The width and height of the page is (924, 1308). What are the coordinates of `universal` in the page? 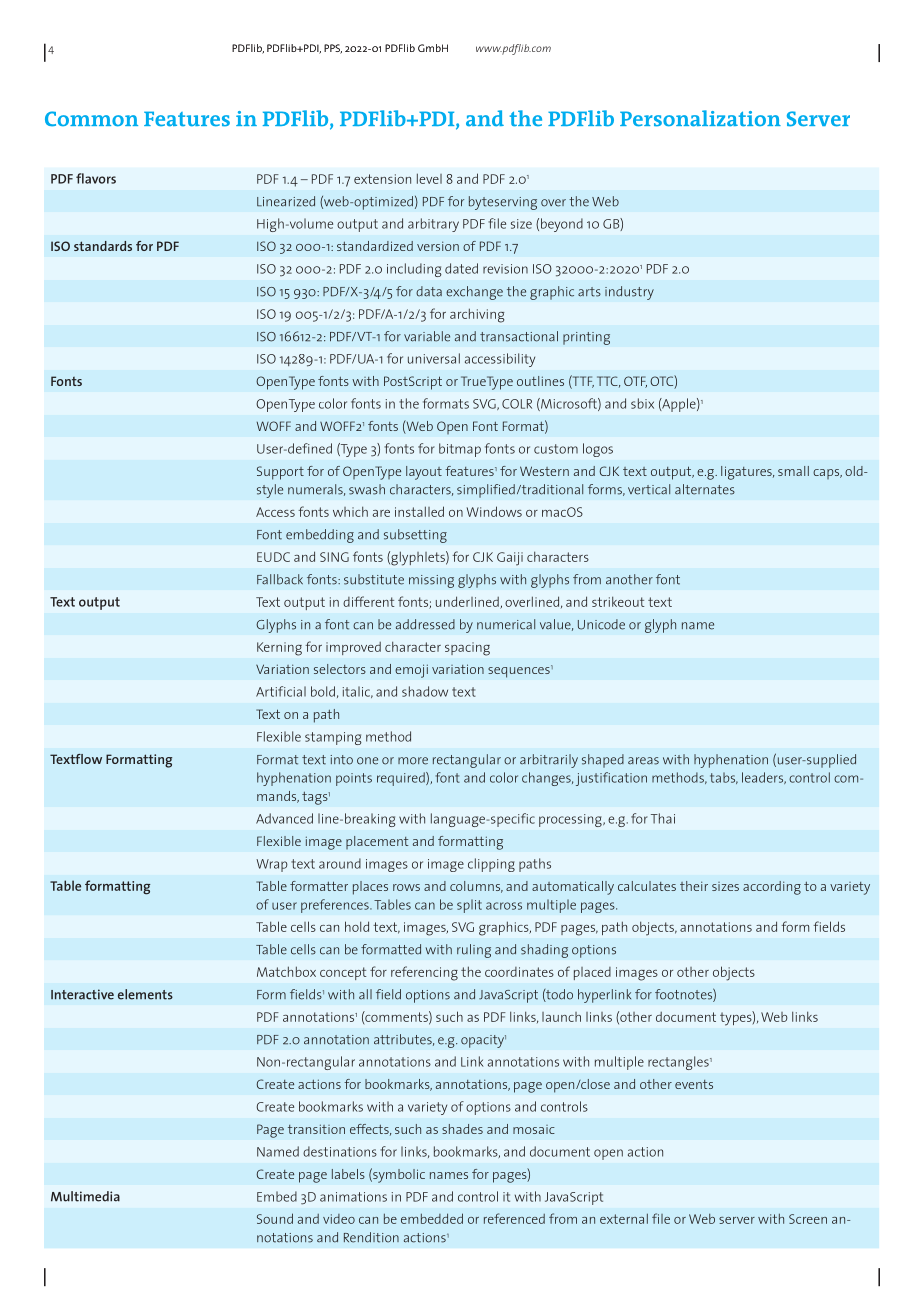 It's located at (434, 358).
